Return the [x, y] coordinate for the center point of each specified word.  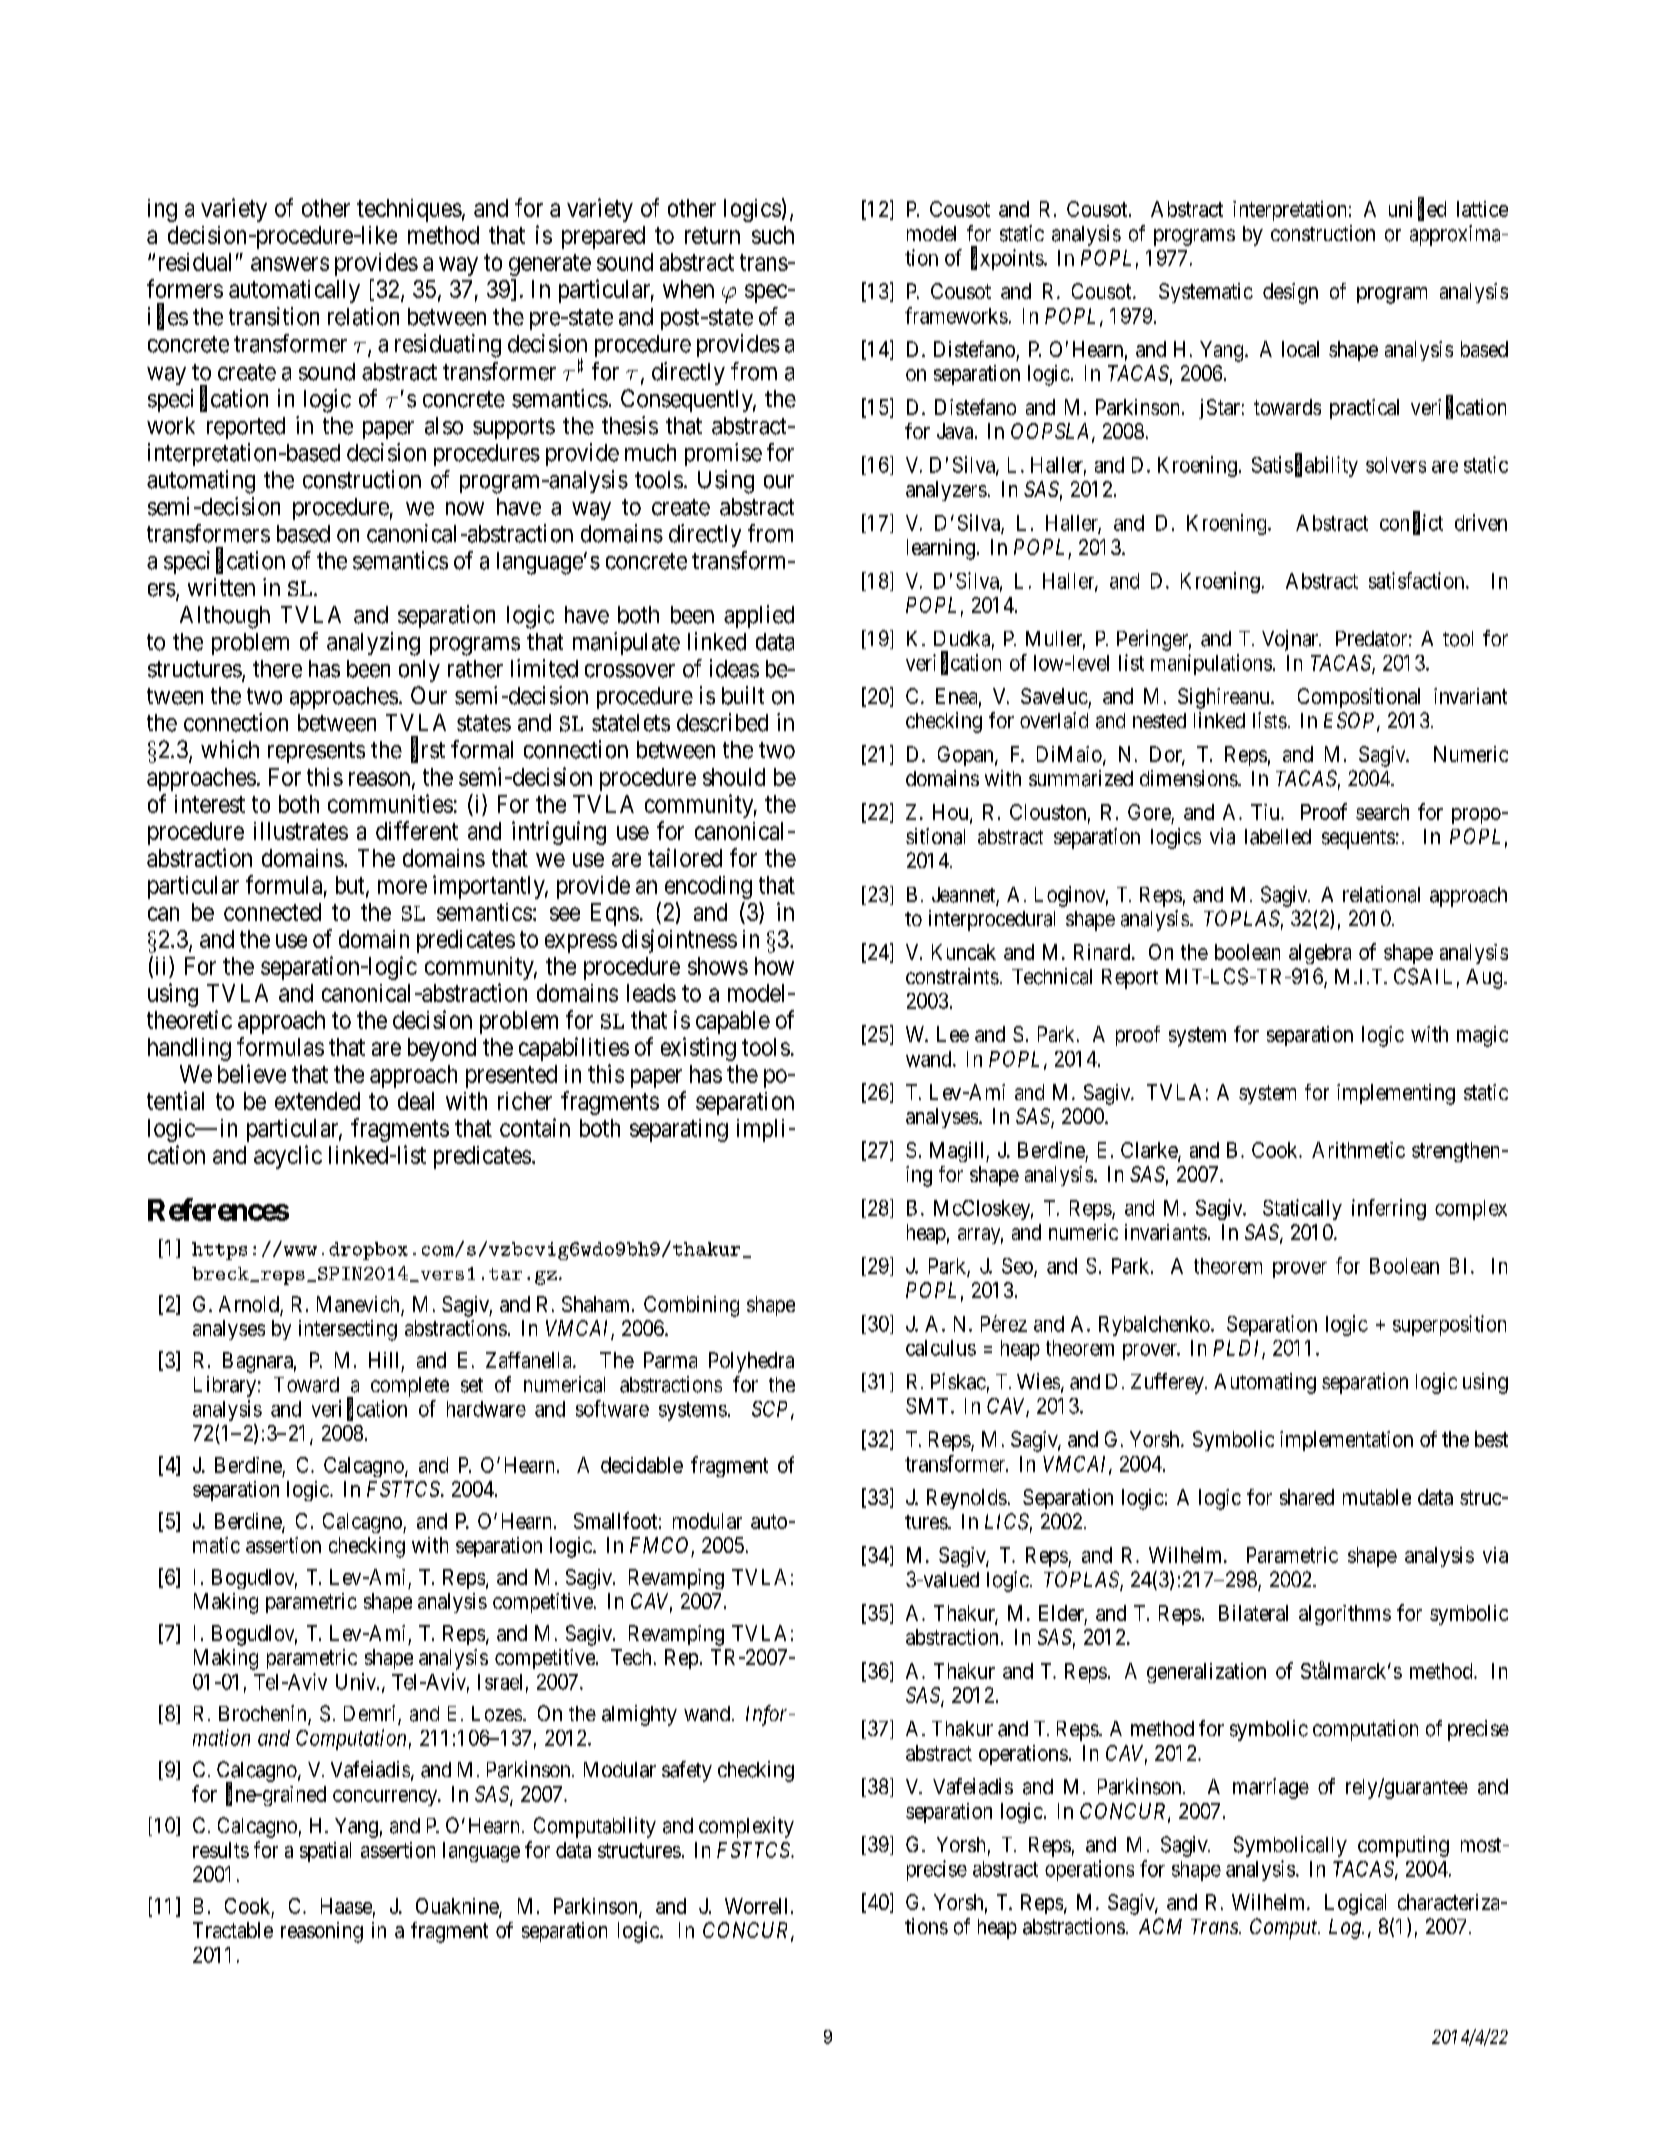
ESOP [1351, 721]
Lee [953, 1034]
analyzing [373, 644]
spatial [325, 1852]
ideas [734, 668]
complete [410, 1387]
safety [687, 1771]
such [773, 235]
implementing [1396, 1094]
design [1290, 293]
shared [1307, 1497]
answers [290, 264]
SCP [772, 1410]
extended [317, 1101]
